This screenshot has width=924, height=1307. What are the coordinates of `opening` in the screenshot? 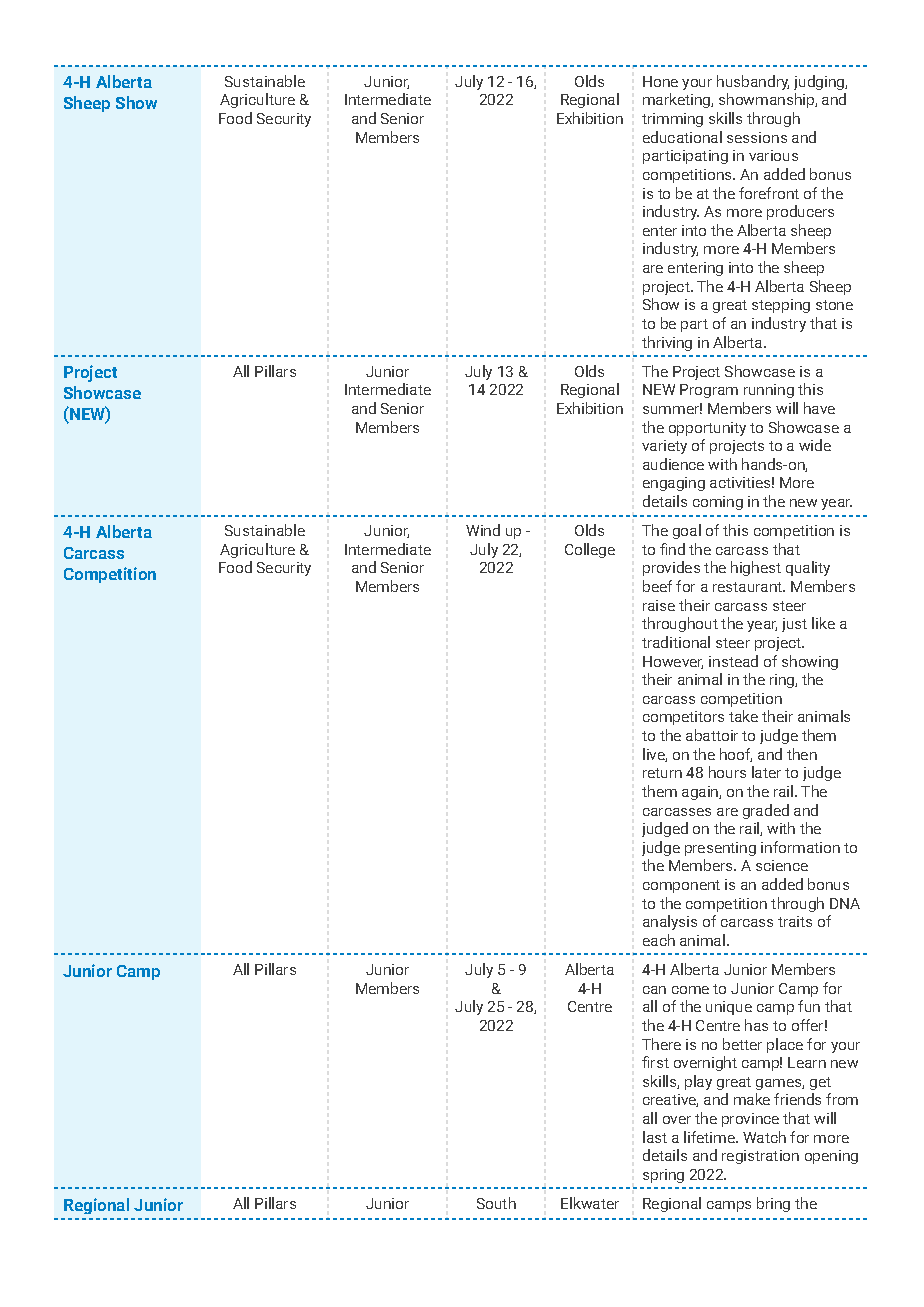 It's located at (831, 1157).
